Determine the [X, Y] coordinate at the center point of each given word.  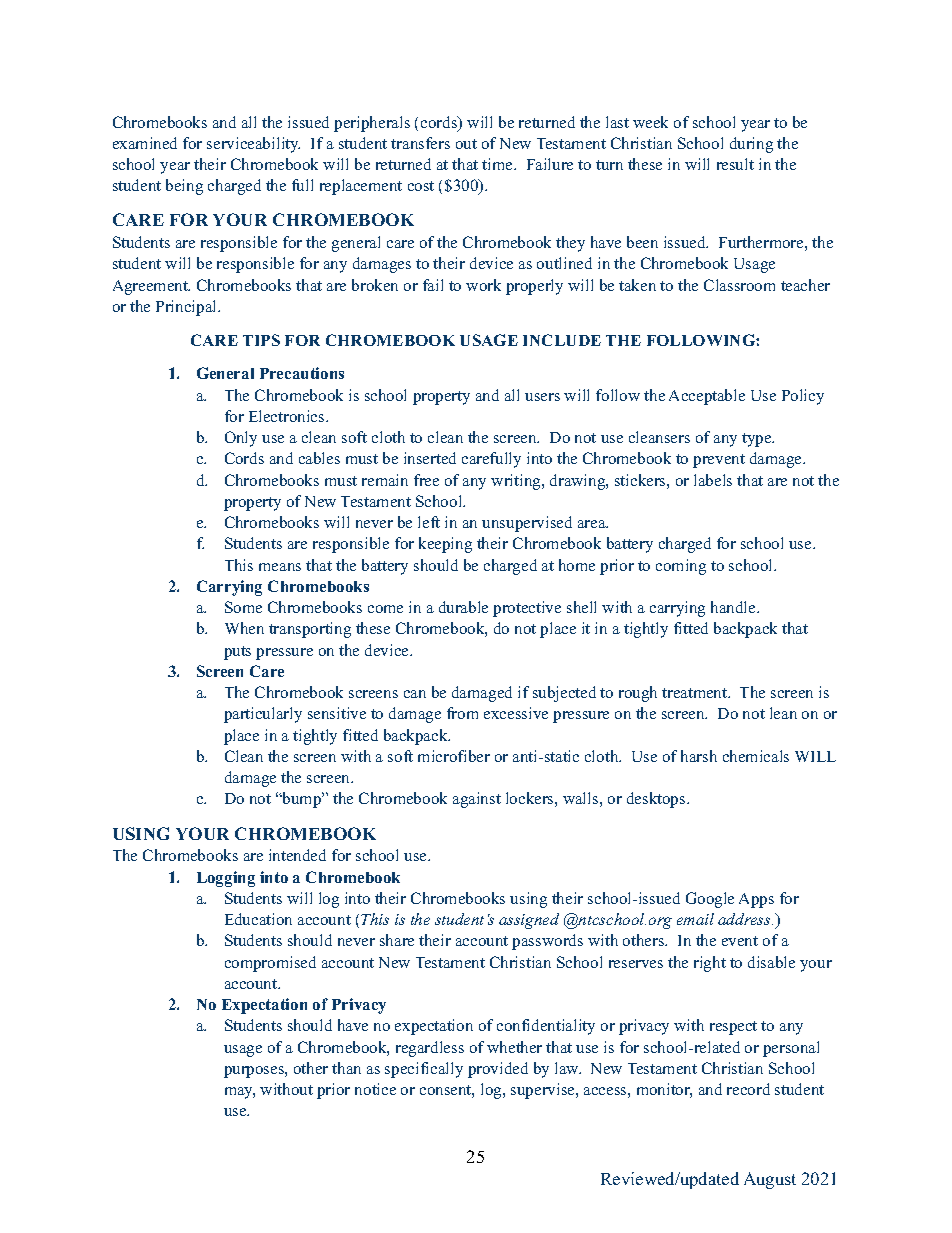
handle [734, 607]
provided [498, 1070]
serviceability [253, 145]
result [735, 164]
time [498, 164]
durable [463, 607]
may [240, 1093]
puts [237, 653]
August [770, 1180]
